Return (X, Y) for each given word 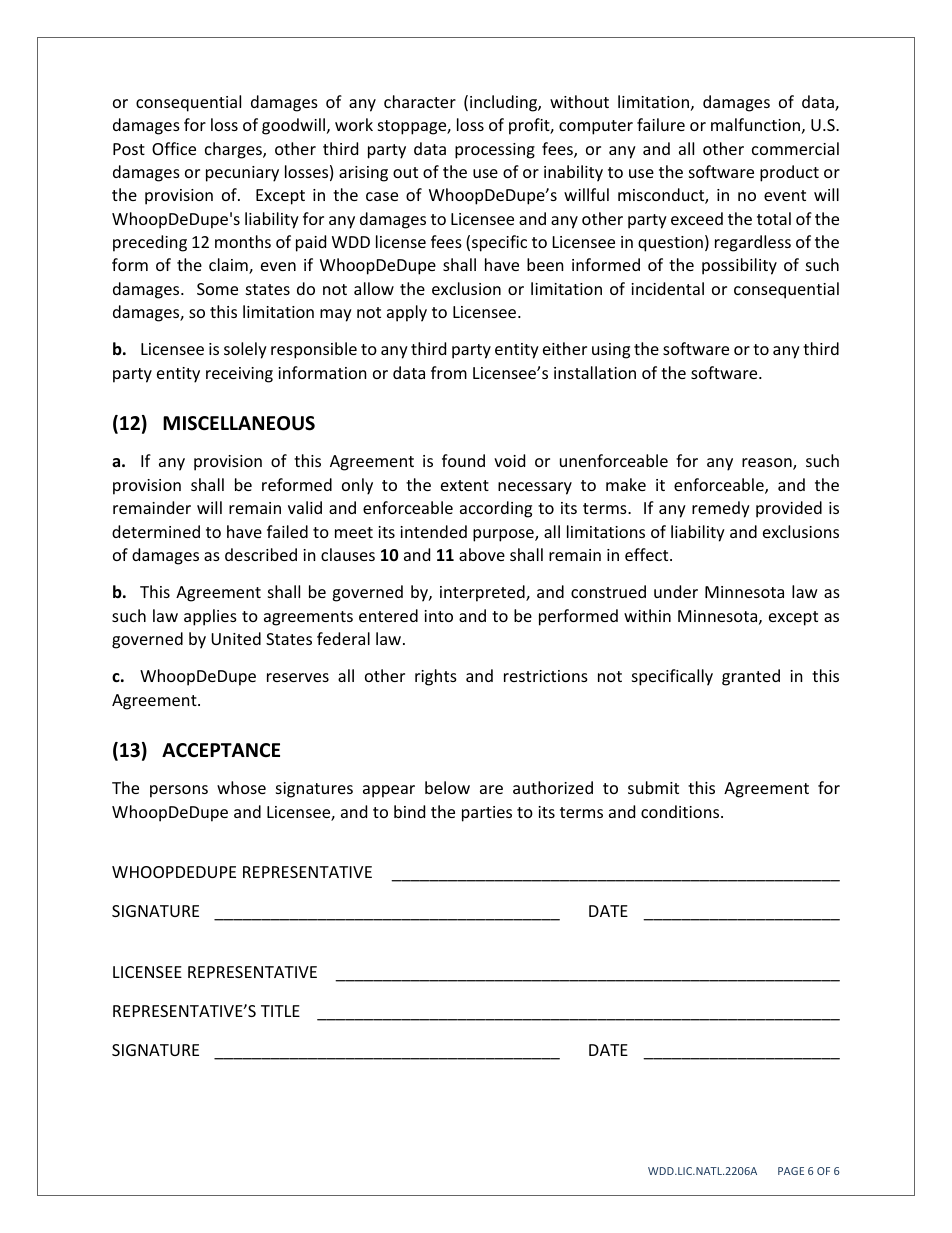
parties (487, 814)
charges (234, 150)
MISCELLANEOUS (239, 423)
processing (495, 151)
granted (751, 677)
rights (436, 677)
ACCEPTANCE (221, 750)
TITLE (280, 1011)
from (449, 372)
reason (768, 464)
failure (661, 124)
